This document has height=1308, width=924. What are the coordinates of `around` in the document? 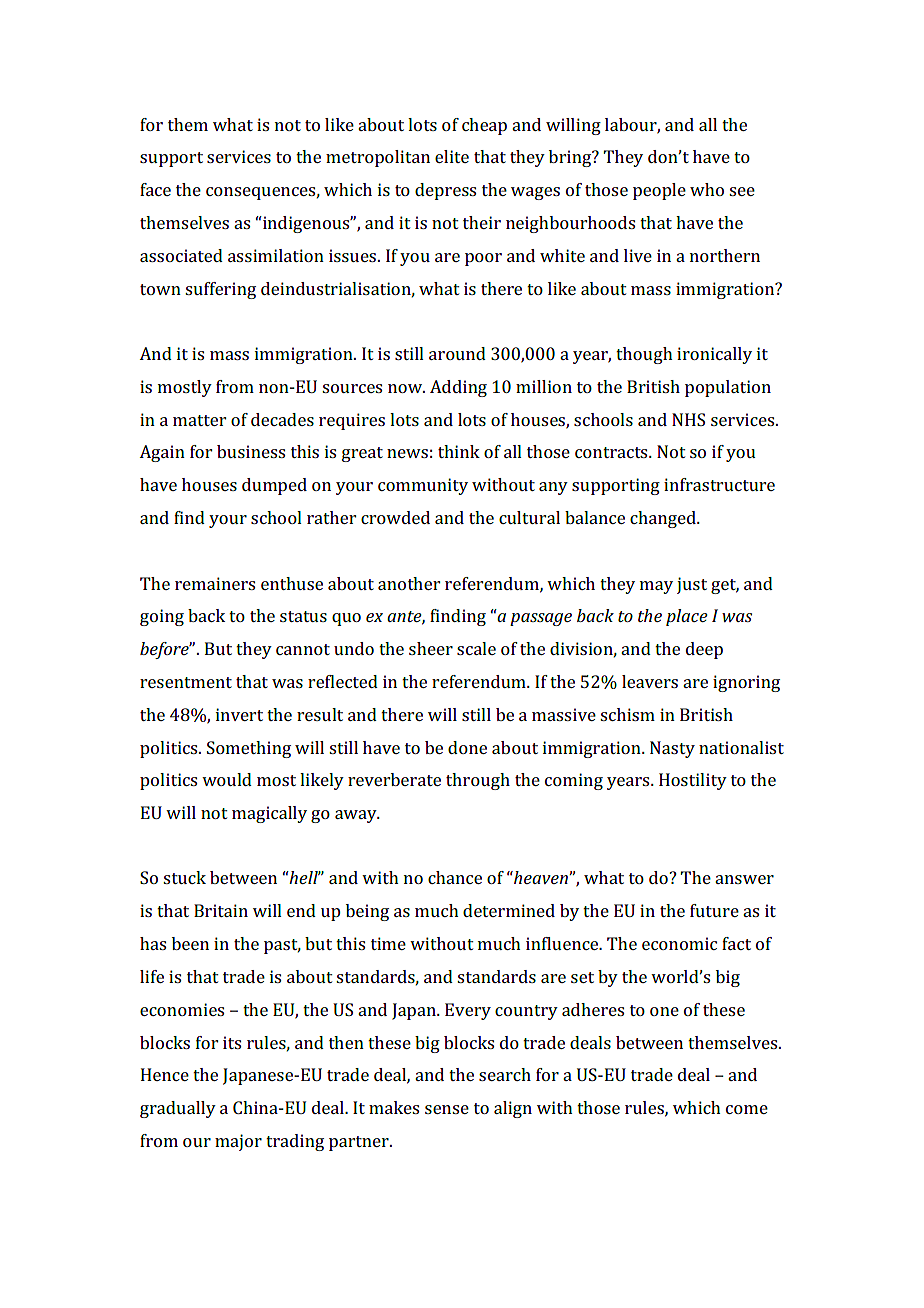 It's located at (457, 353).
